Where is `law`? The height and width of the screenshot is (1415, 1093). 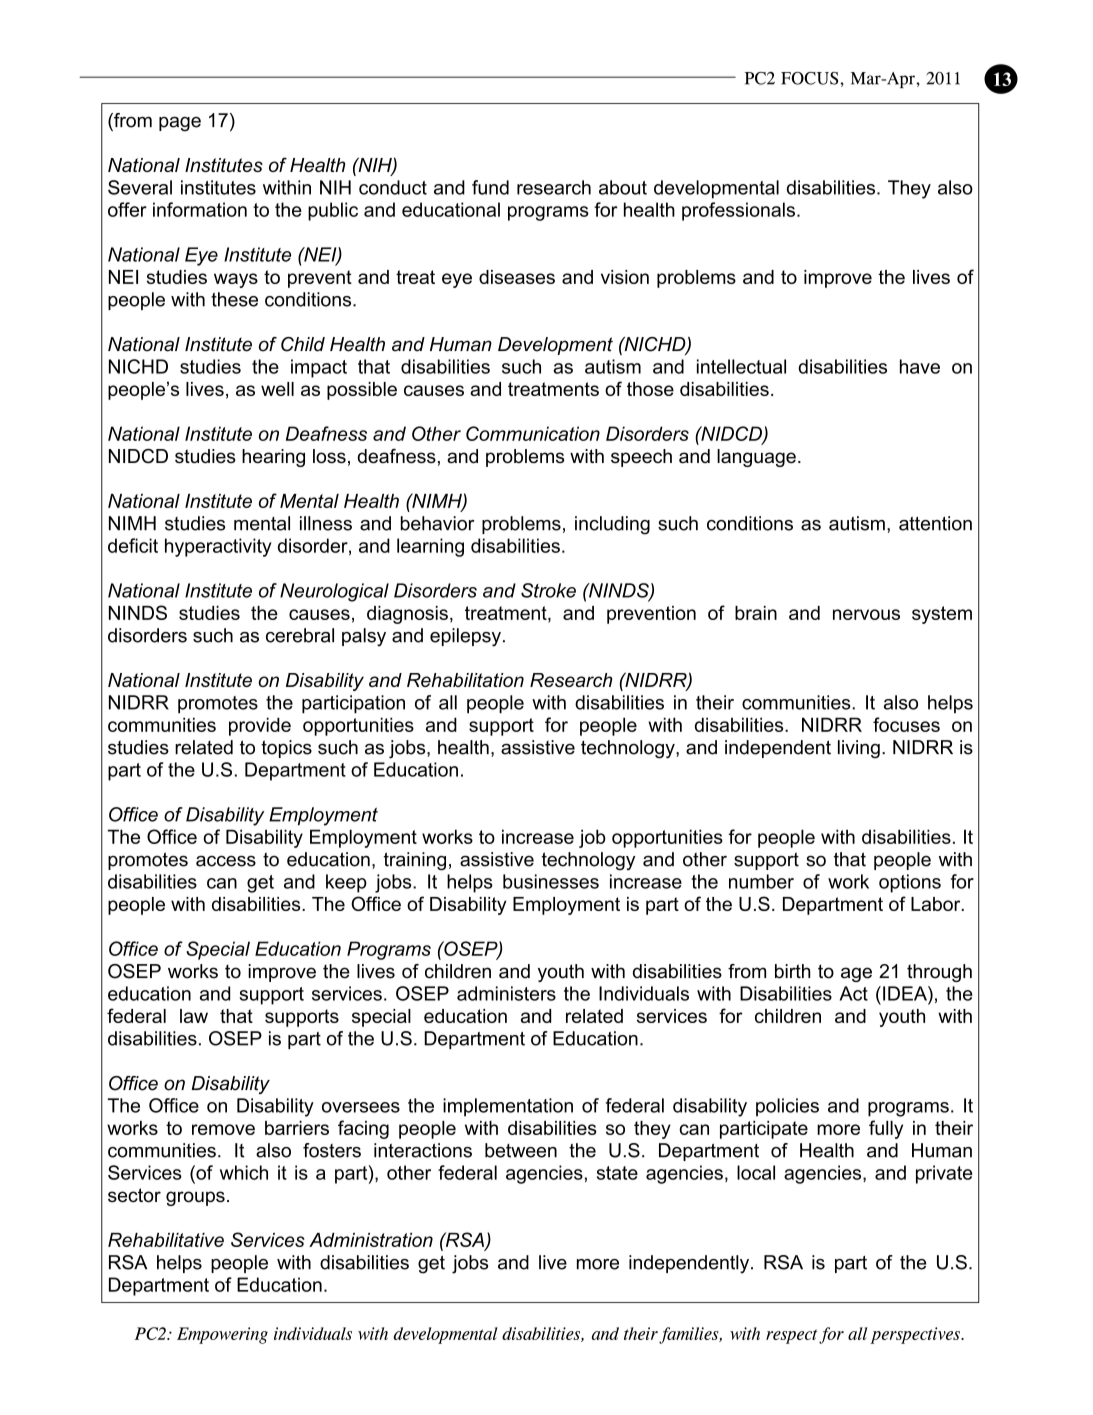 law is located at coordinates (194, 1016).
